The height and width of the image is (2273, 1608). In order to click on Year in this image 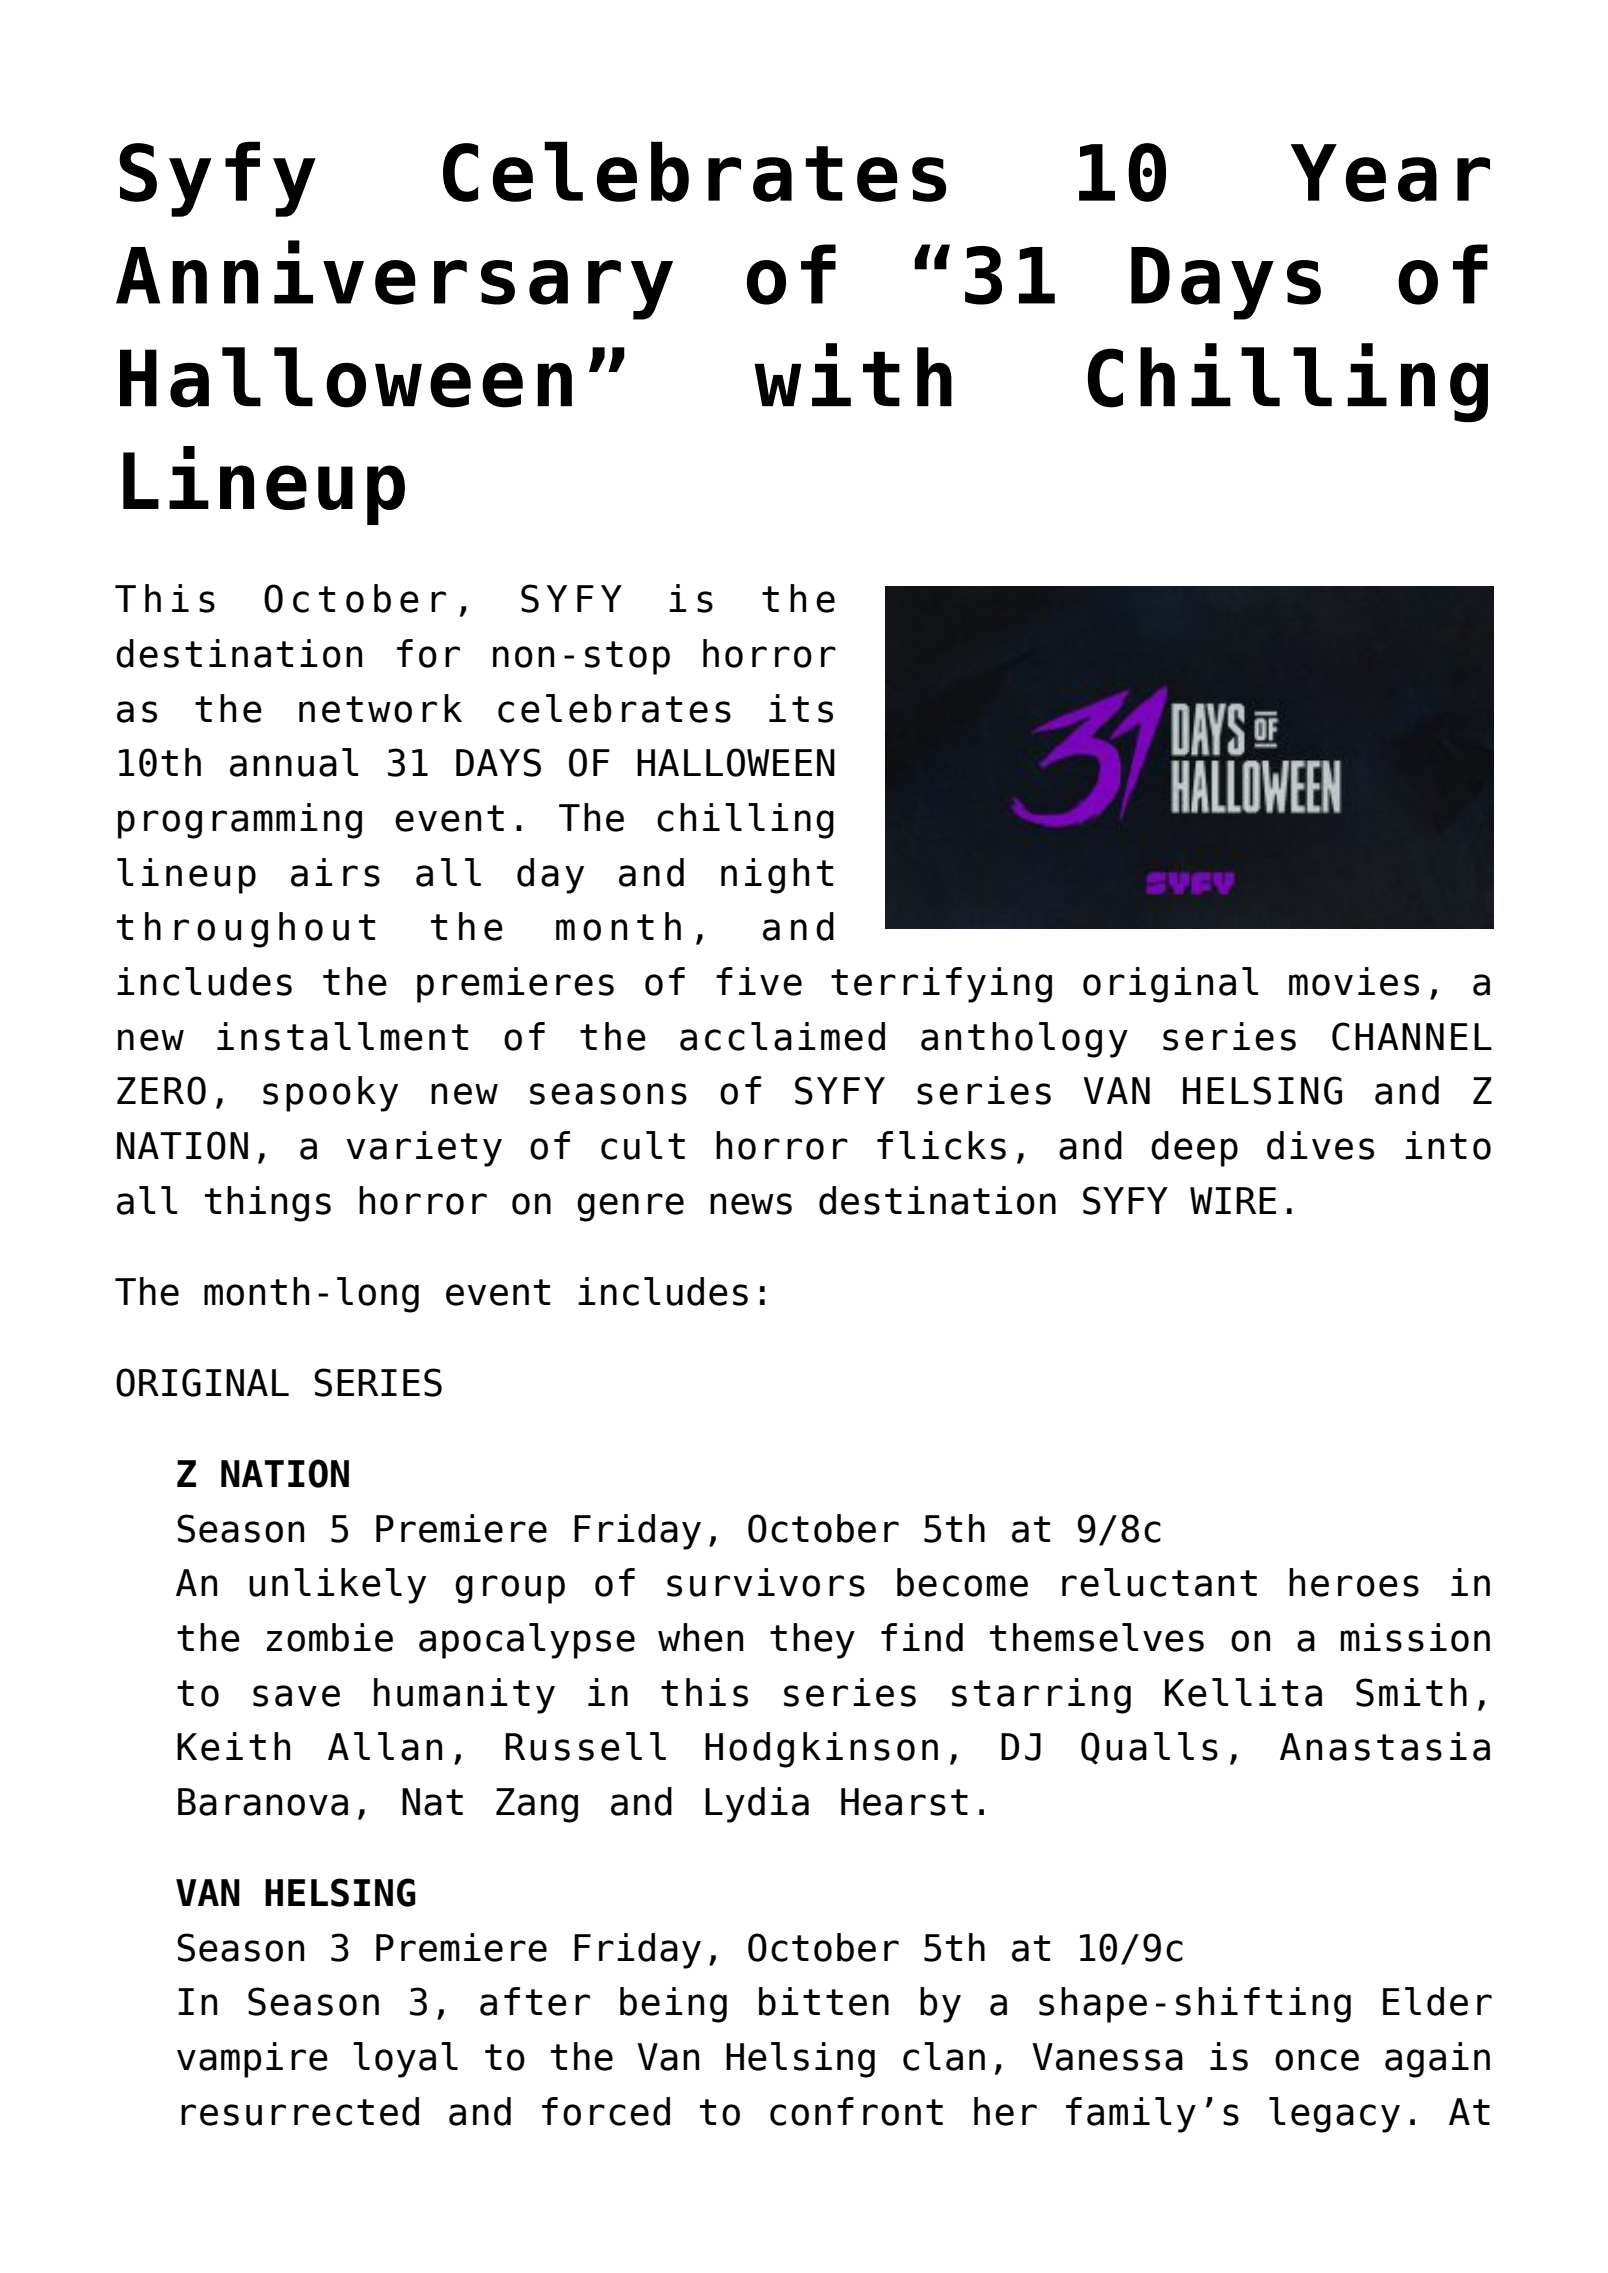, I will do `click(1390, 173)`.
